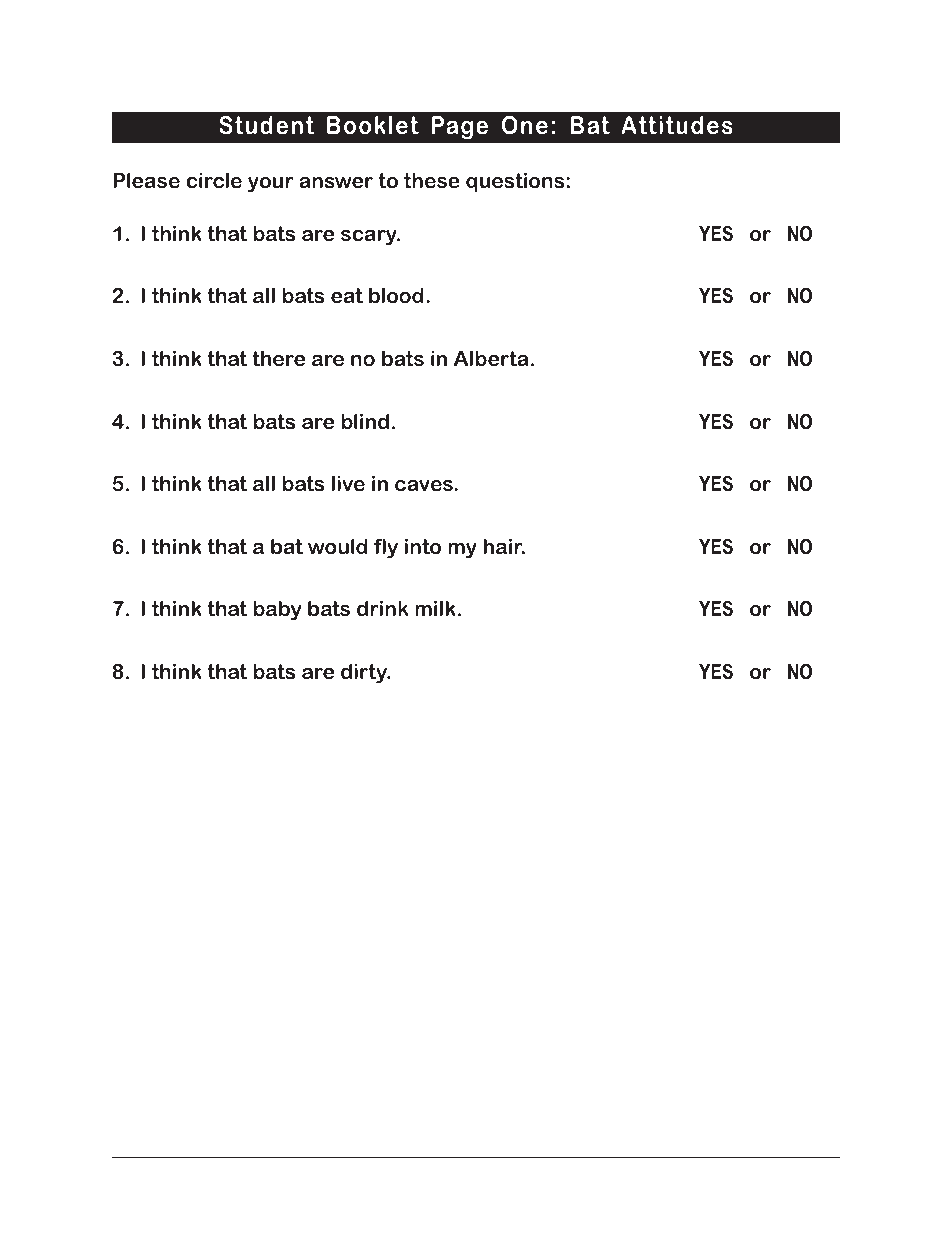 Image resolution: width=952 pixels, height=1233 pixels. Describe the element at coordinates (373, 125) in the screenshot. I see `Booklet` at that location.
